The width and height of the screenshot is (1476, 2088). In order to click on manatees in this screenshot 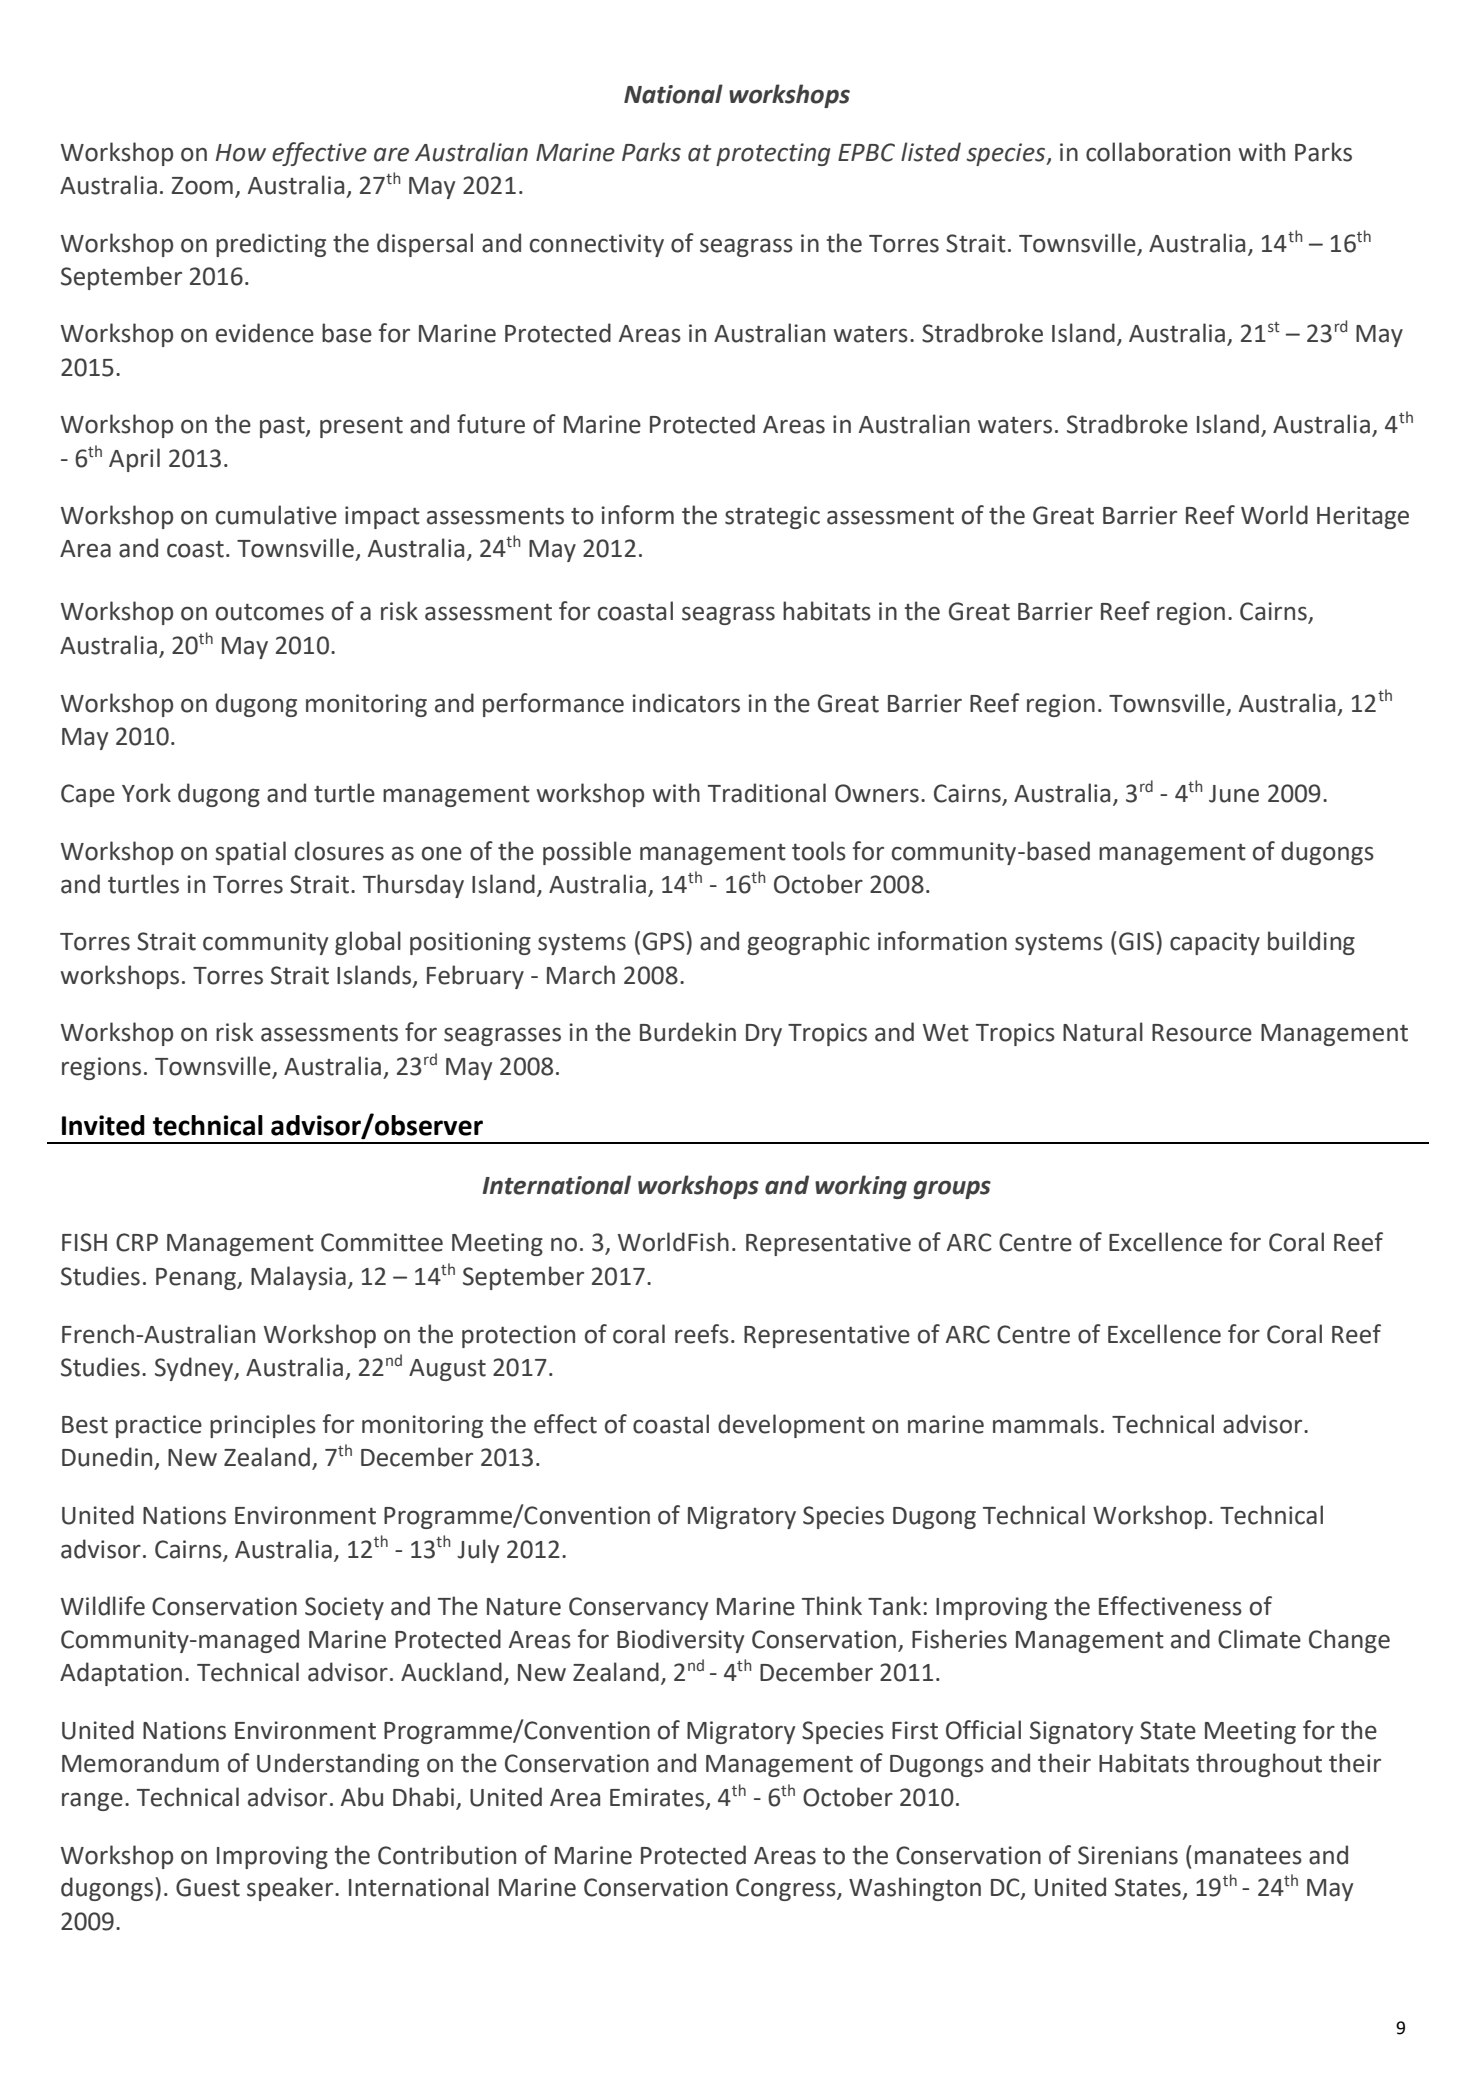, I will do `click(1248, 1856)`.
